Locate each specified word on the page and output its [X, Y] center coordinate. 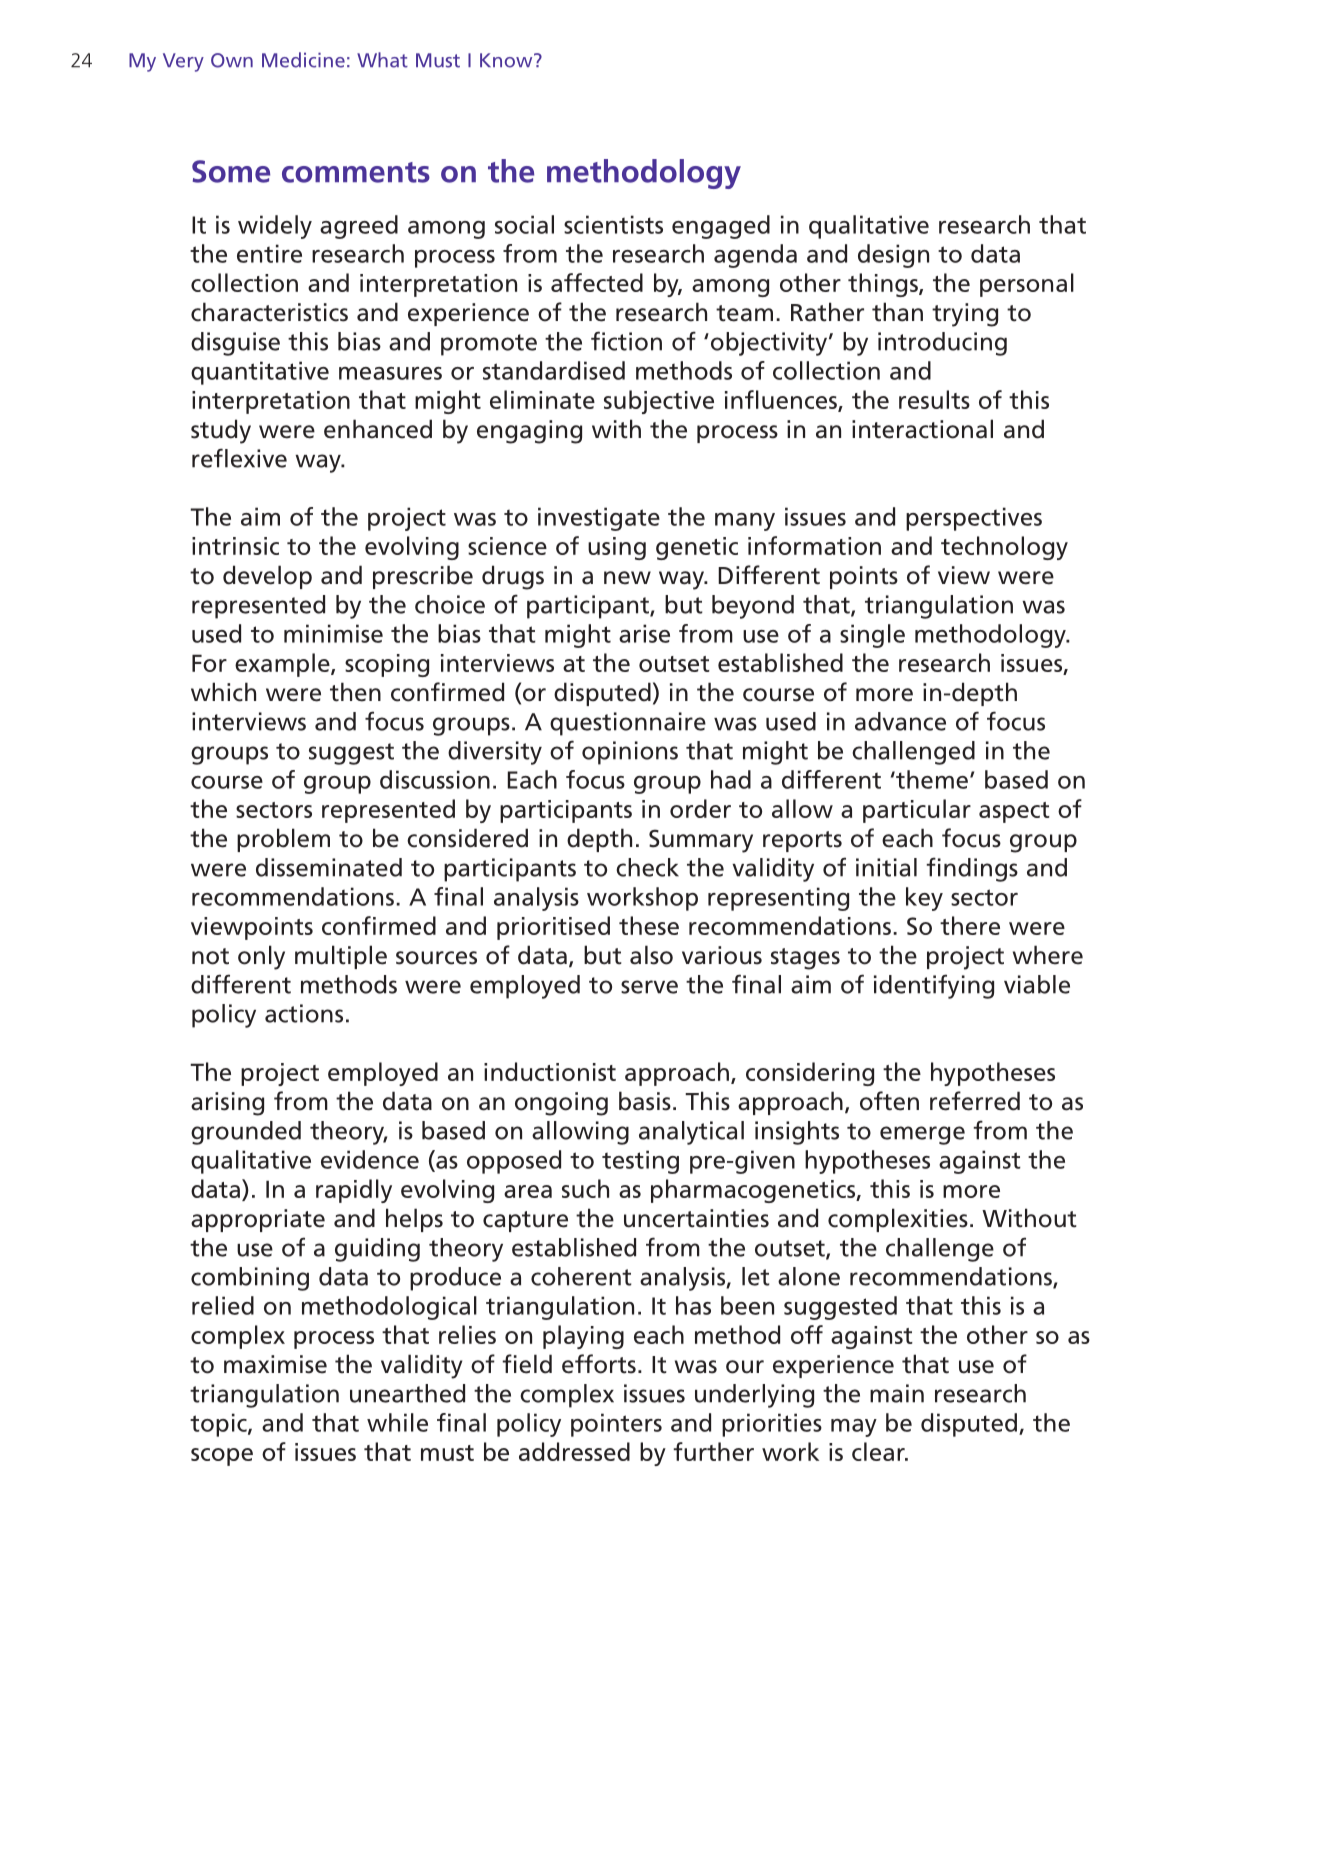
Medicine [303, 60]
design [893, 256]
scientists [613, 224]
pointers [616, 1425]
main [897, 1393]
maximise [275, 1364]
